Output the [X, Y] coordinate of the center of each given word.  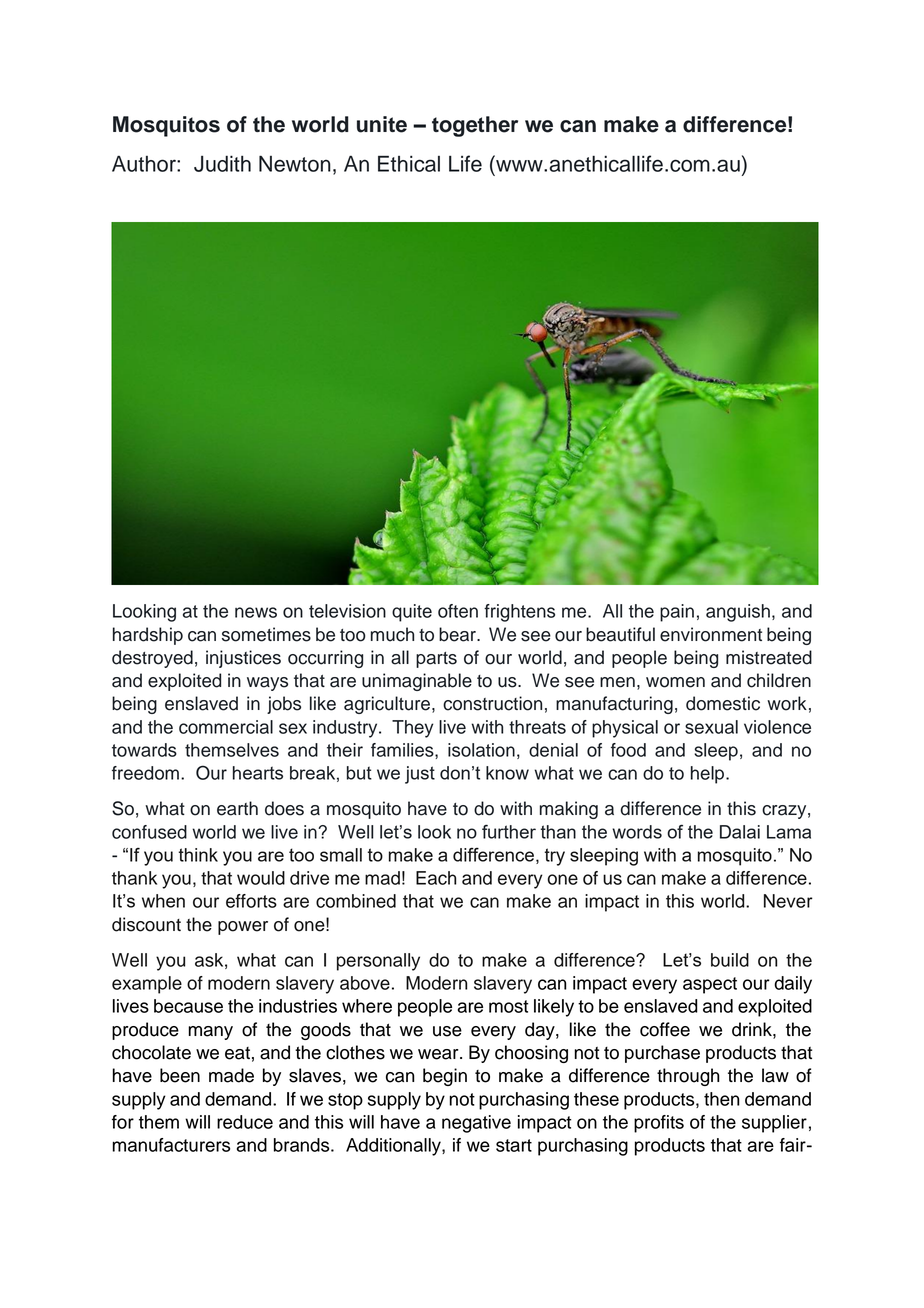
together [475, 126]
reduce [245, 1122]
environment [711, 634]
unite [382, 124]
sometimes [266, 634]
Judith [222, 163]
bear [458, 634]
